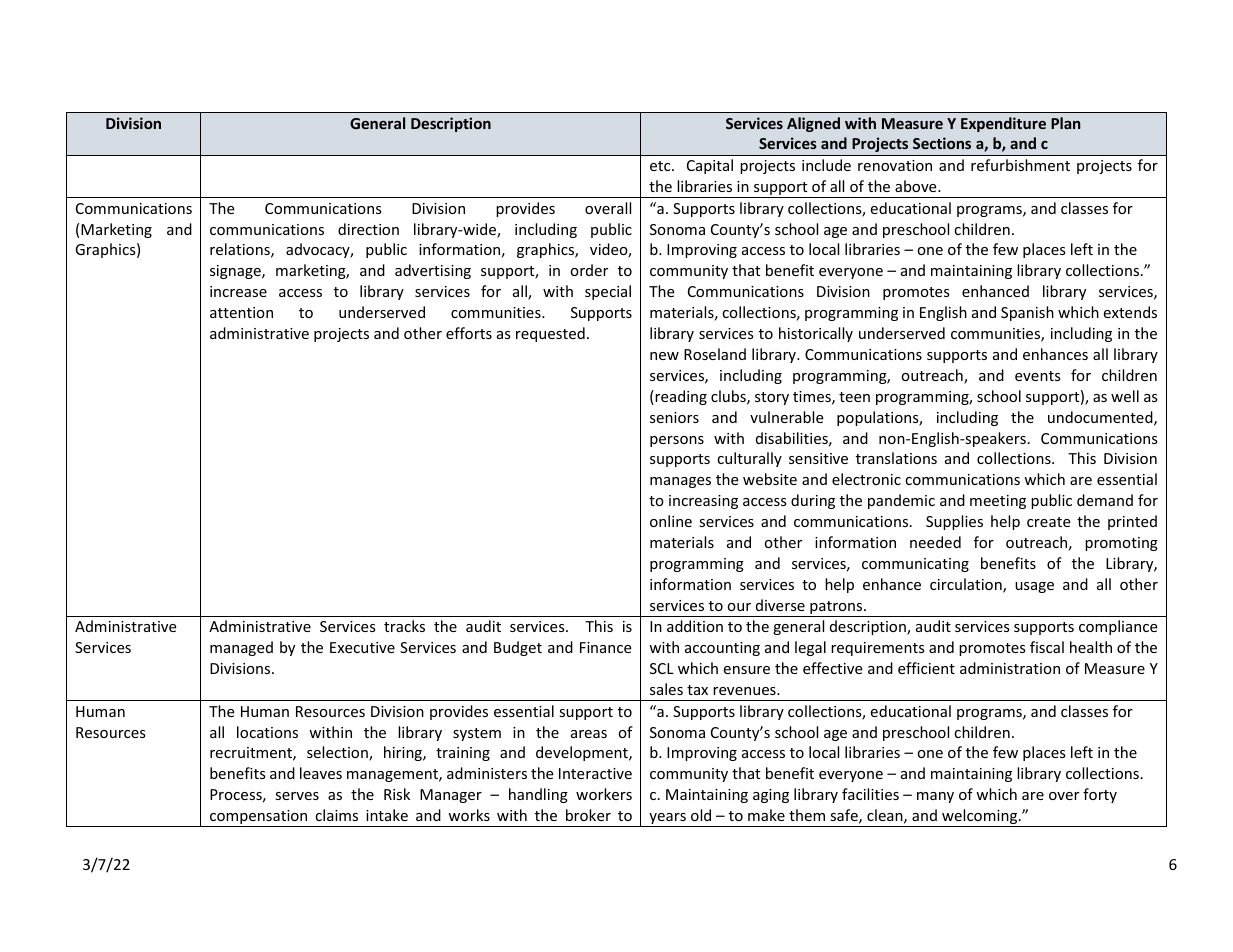 This screenshot has width=1233, height=952. Describe the element at coordinates (368, 229) in the screenshot. I see `direction` at that location.
